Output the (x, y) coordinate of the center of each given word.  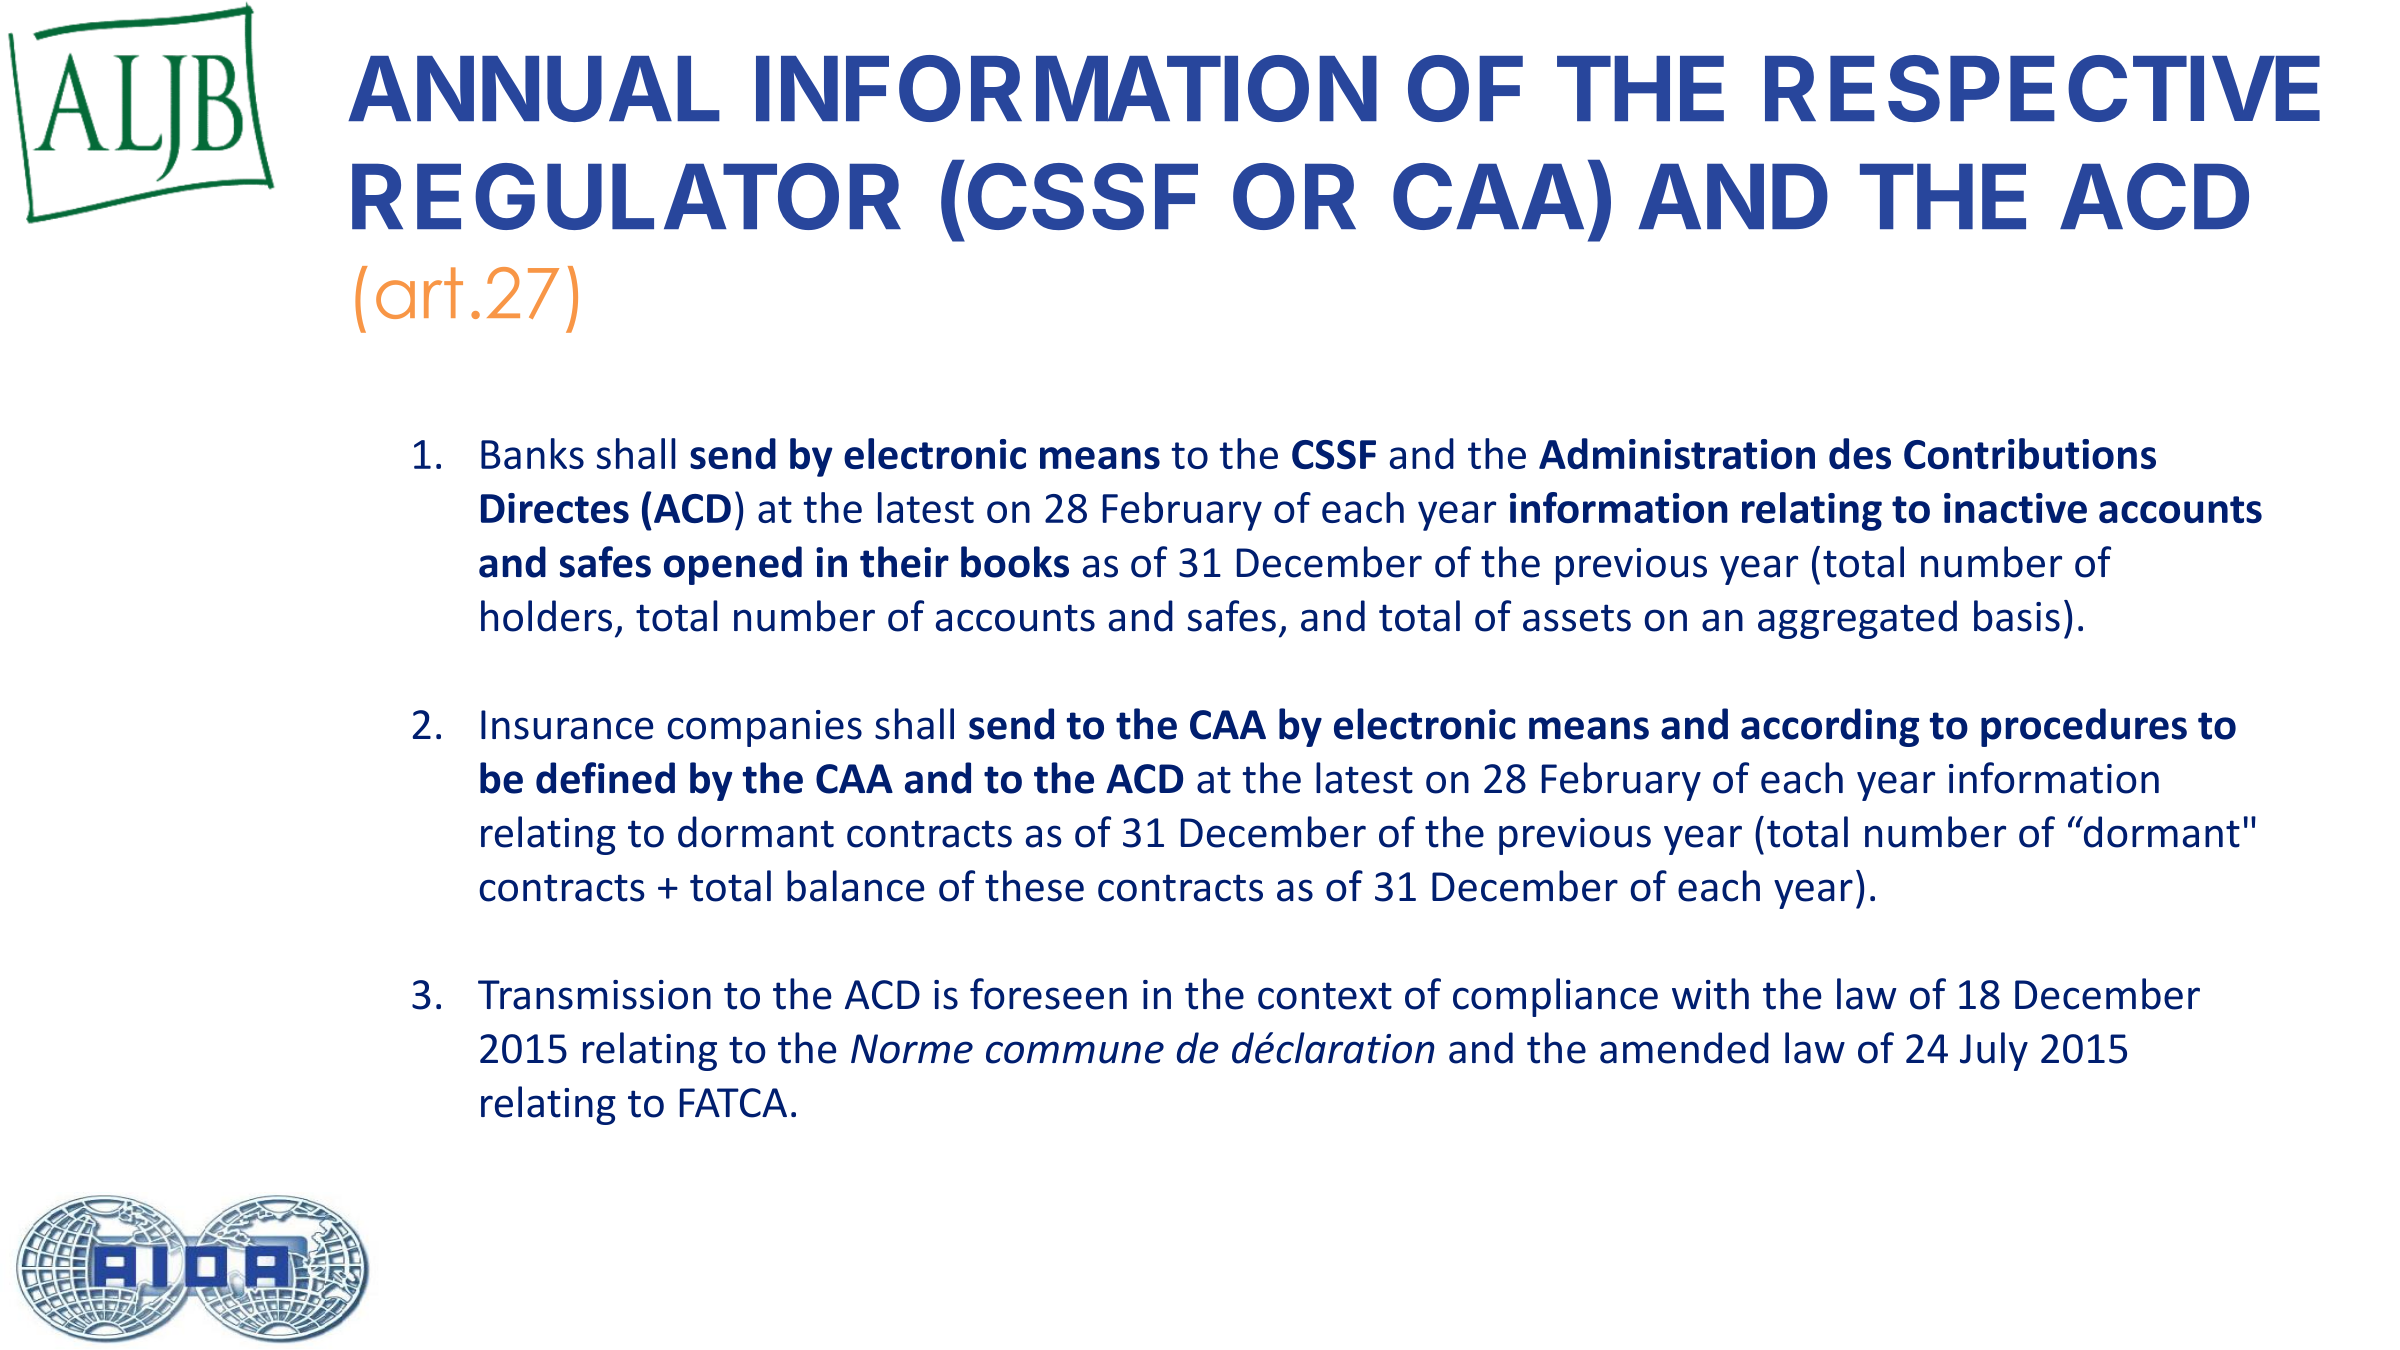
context (1325, 996)
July (1994, 1051)
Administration (1677, 453)
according (1830, 727)
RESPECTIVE (2042, 88)
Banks (532, 453)
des (1860, 453)
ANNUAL (534, 89)
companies (764, 728)
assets (1577, 618)
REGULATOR (626, 196)
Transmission (594, 995)
